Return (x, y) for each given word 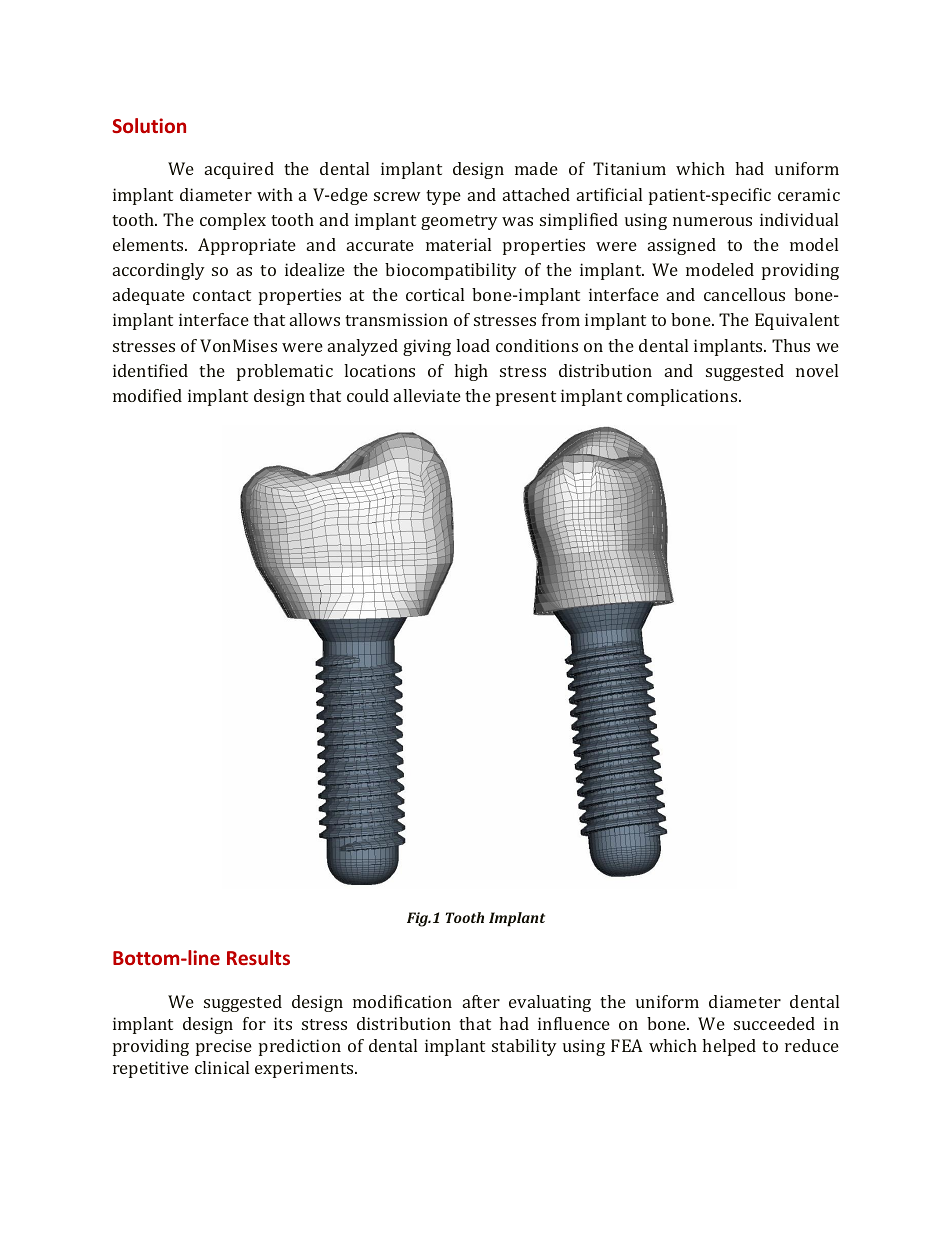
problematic (285, 372)
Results (258, 957)
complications (683, 397)
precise (224, 1047)
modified (147, 395)
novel (817, 370)
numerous (712, 221)
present (526, 398)
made (536, 168)
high (471, 372)
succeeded (774, 1023)
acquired (239, 170)
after (481, 1001)
